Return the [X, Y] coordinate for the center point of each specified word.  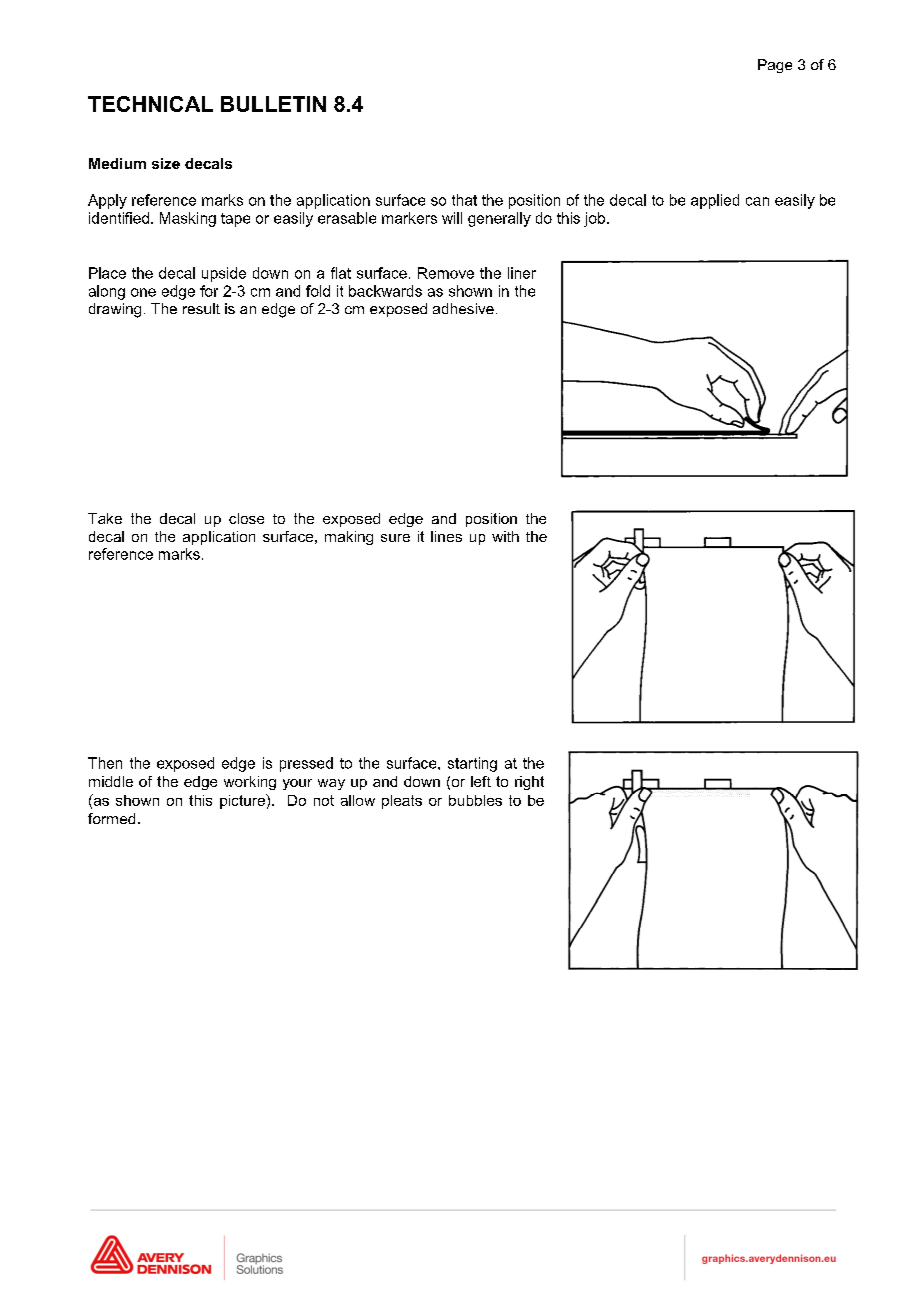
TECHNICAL [150, 104]
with [505, 536]
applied [715, 201]
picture [243, 801]
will [452, 218]
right [529, 783]
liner [522, 273]
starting [472, 764]
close [246, 518]
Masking [188, 219]
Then [105, 763]
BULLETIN [273, 104]
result [201, 308]
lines [446, 536]
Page [775, 66]
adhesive [463, 308]
